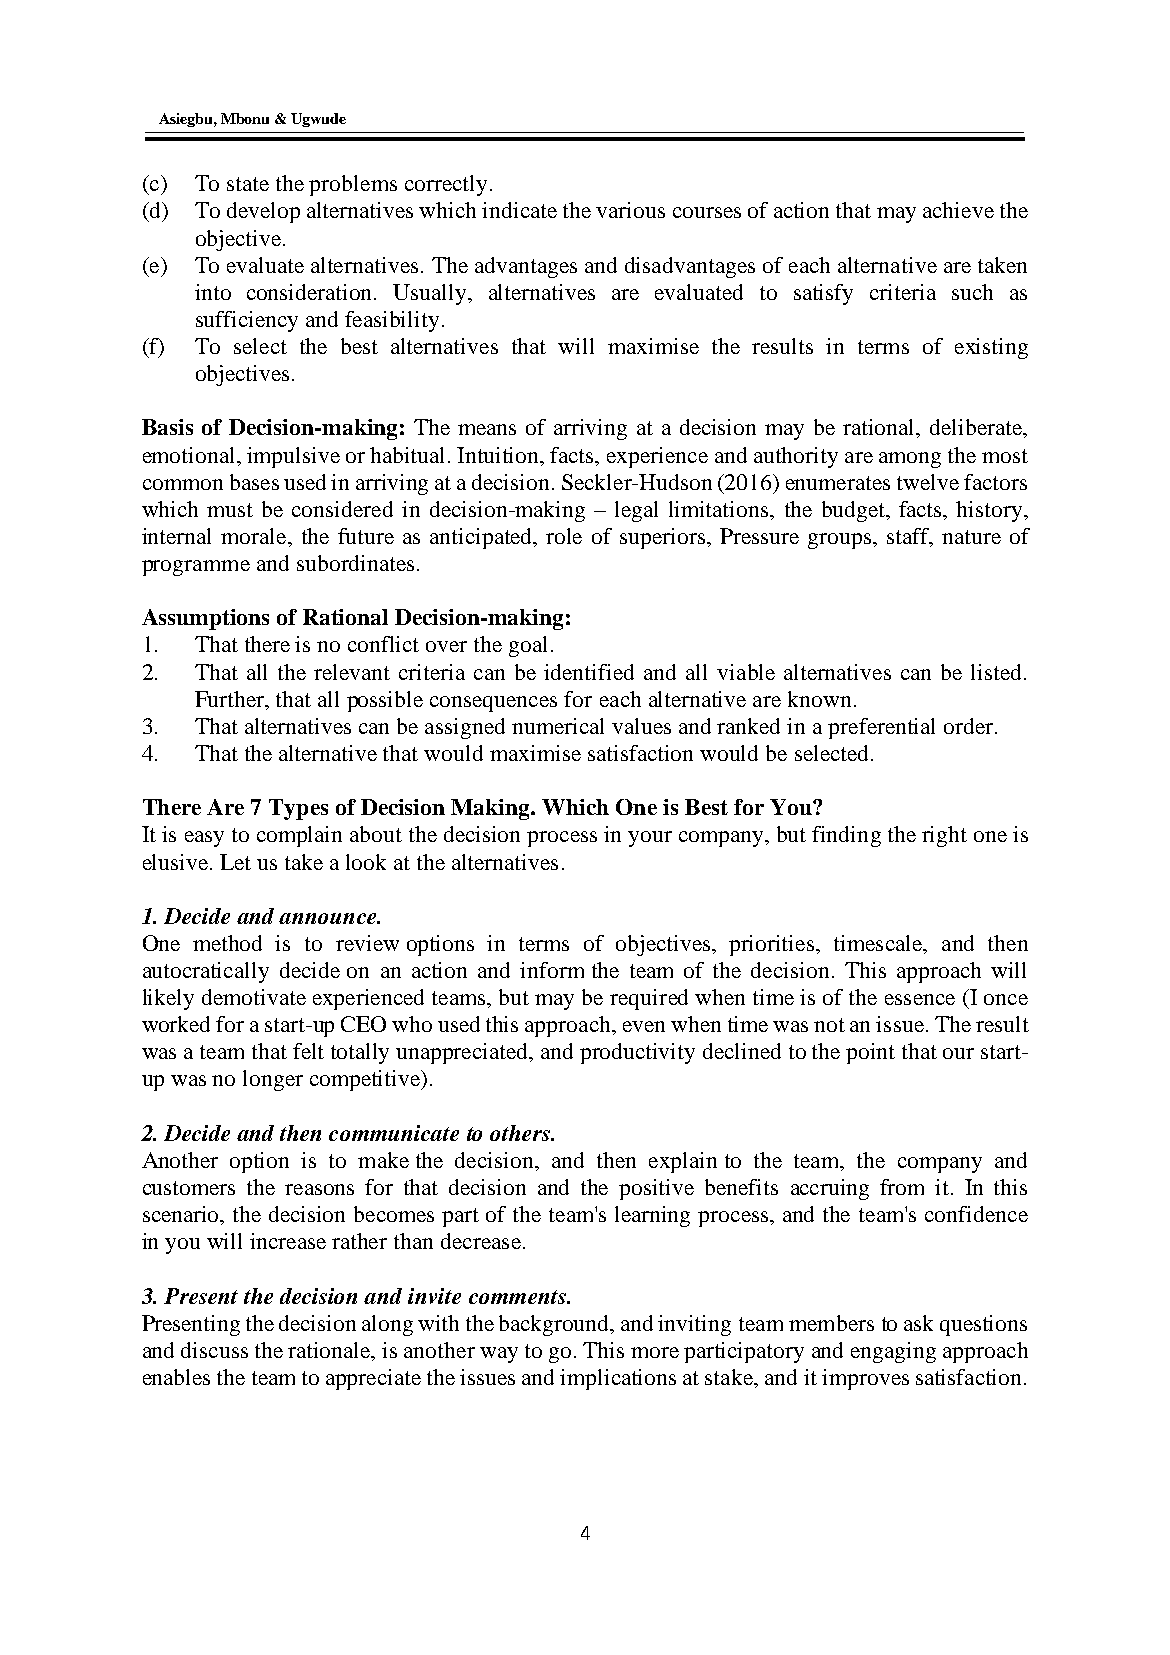 The height and width of the page is (1655, 1170). What do you see at coordinates (958, 210) in the page?
I see `achieve` at bounding box center [958, 210].
